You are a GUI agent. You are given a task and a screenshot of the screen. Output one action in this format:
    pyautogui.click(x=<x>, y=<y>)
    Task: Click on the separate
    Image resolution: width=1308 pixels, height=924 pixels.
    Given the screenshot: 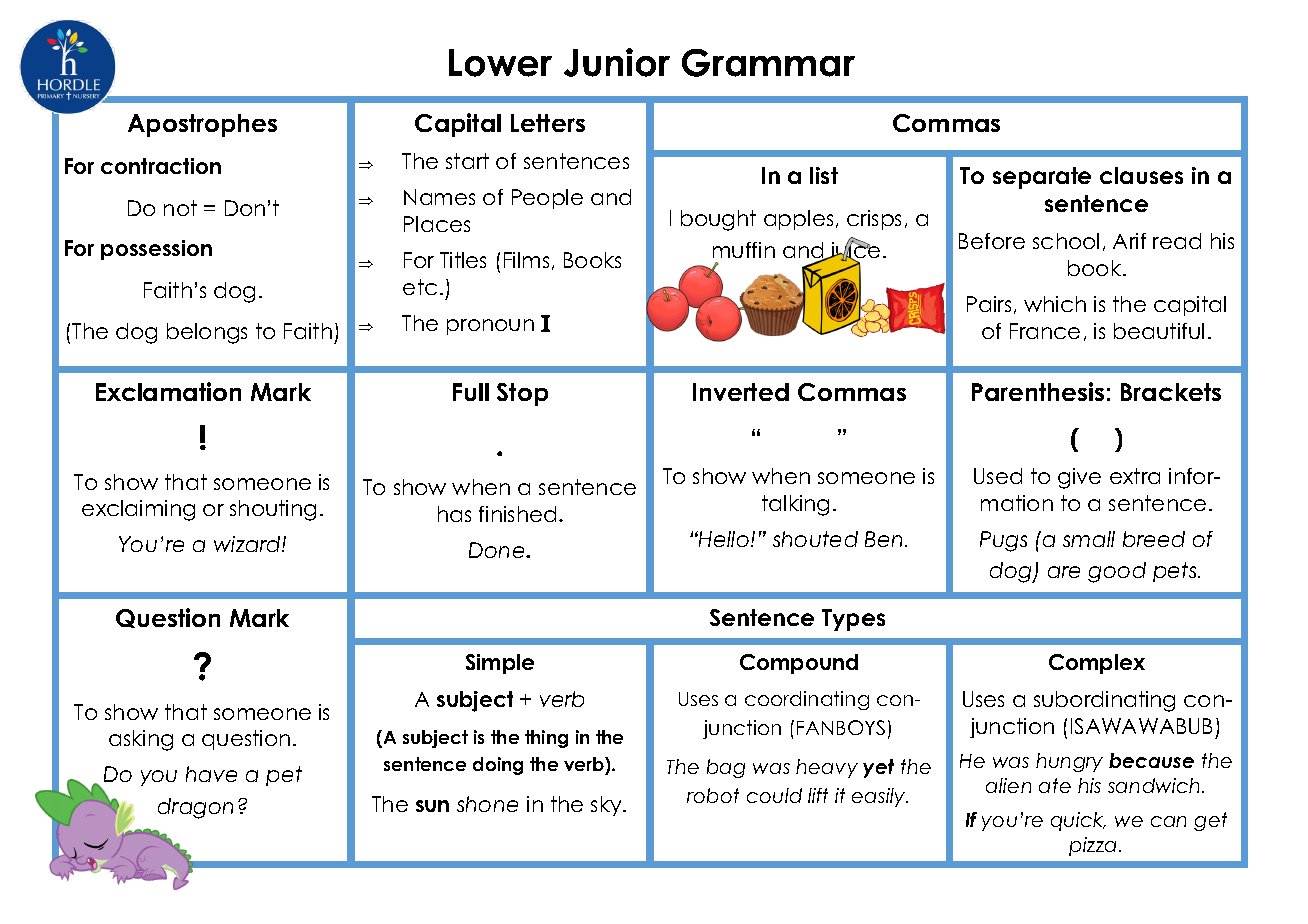 What is the action you would take?
    pyautogui.click(x=1042, y=178)
